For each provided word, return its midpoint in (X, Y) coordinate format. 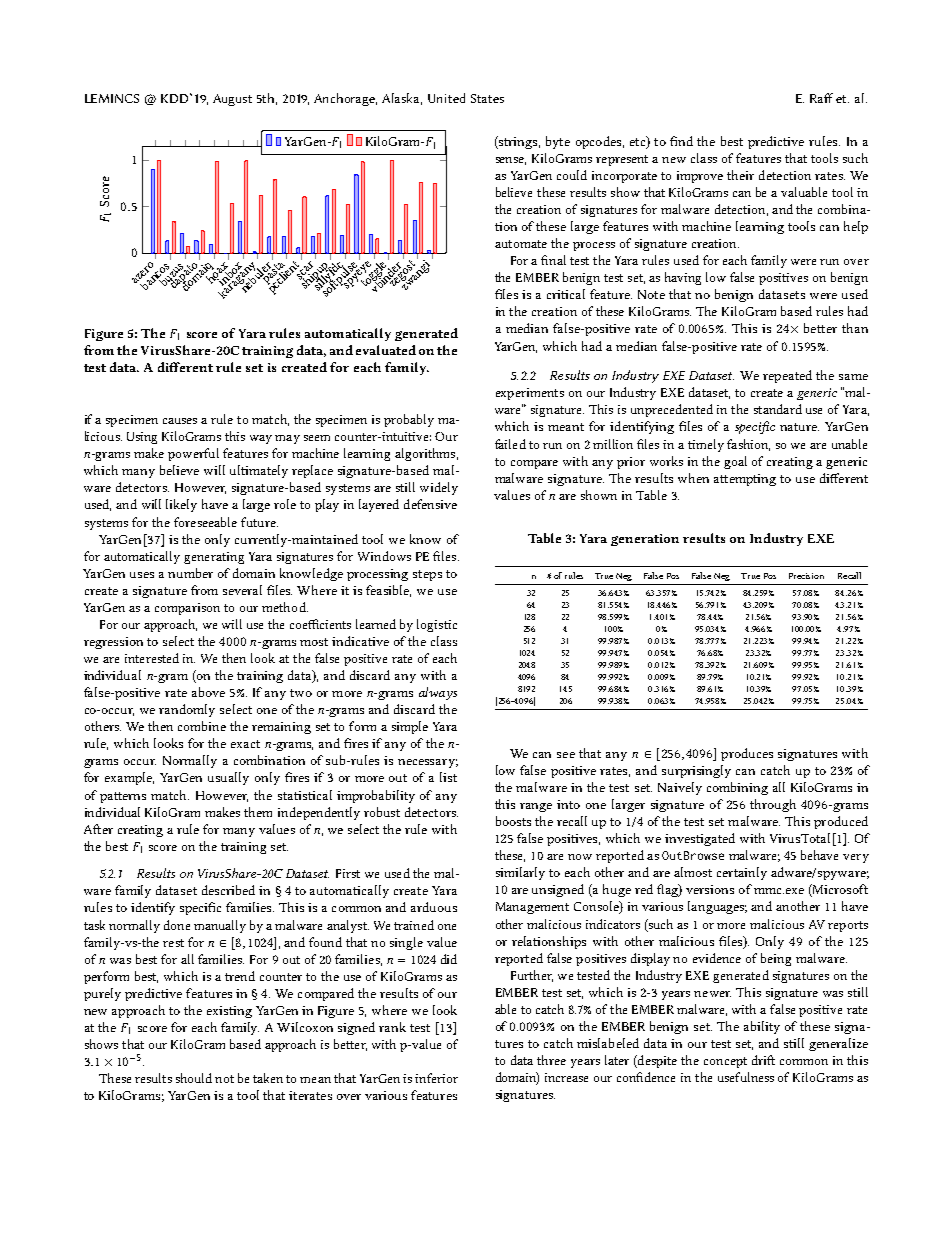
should (194, 1078)
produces (747, 754)
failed (510, 444)
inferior (436, 1078)
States (487, 98)
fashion (748, 445)
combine (202, 726)
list (448, 777)
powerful (193, 454)
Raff (821, 98)
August (232, 100)
